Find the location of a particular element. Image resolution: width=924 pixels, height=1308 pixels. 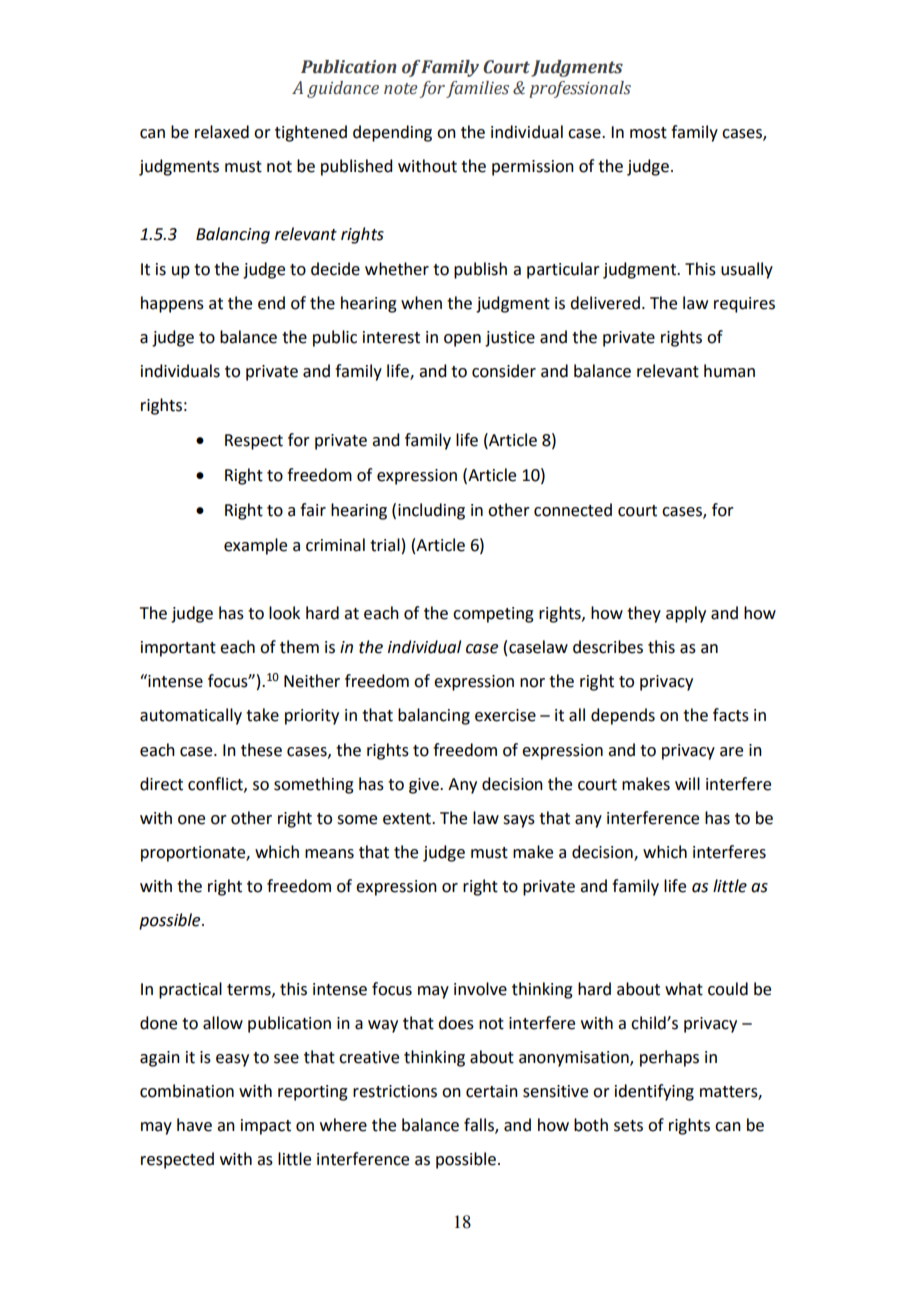

competing is located at coordinates (493, 615).
